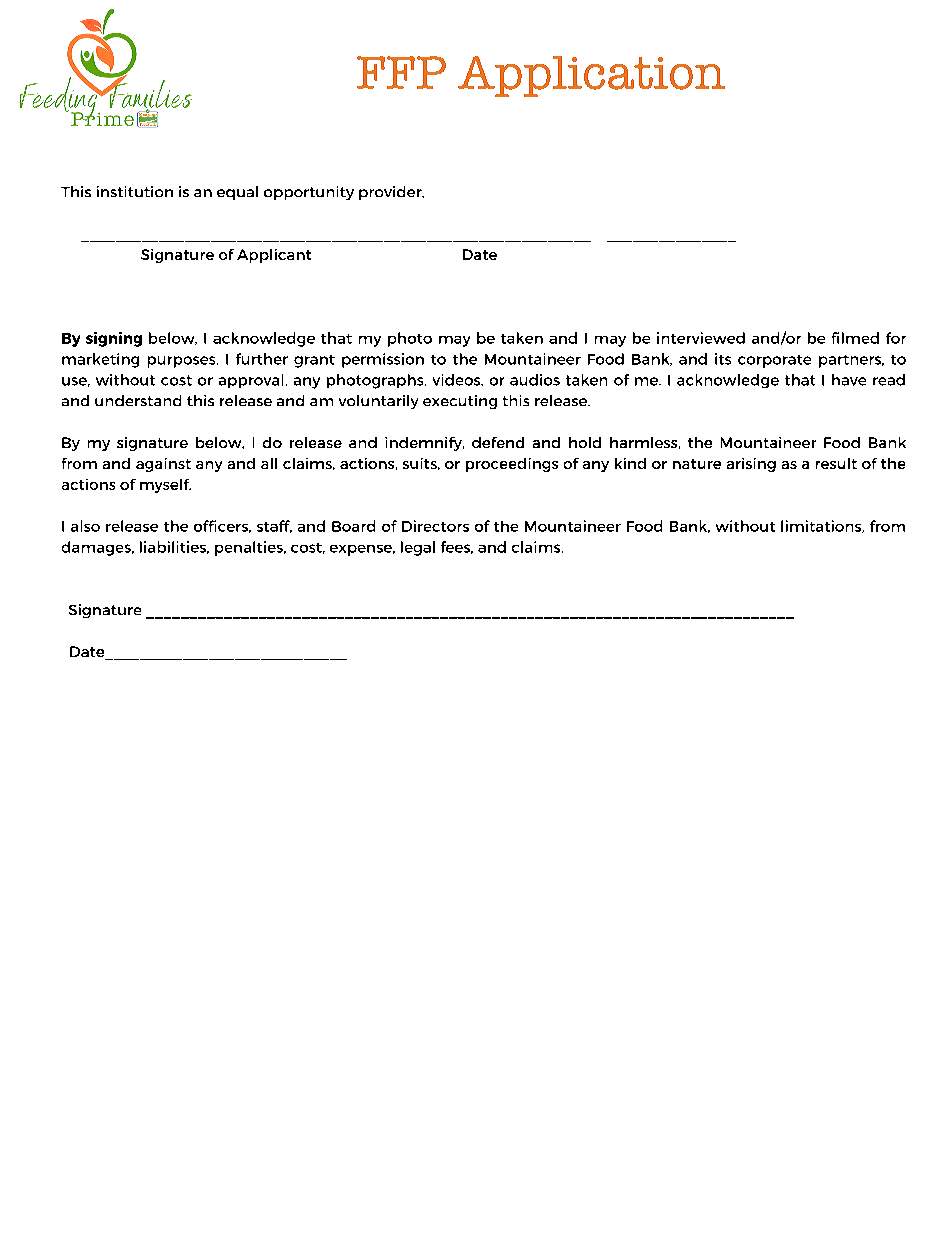 The width and height of the screenshot is (952, 1233). What do you see at coordinates (135, 191) in the screenshot?
I see `institution` at bounding box center [135, 191].
